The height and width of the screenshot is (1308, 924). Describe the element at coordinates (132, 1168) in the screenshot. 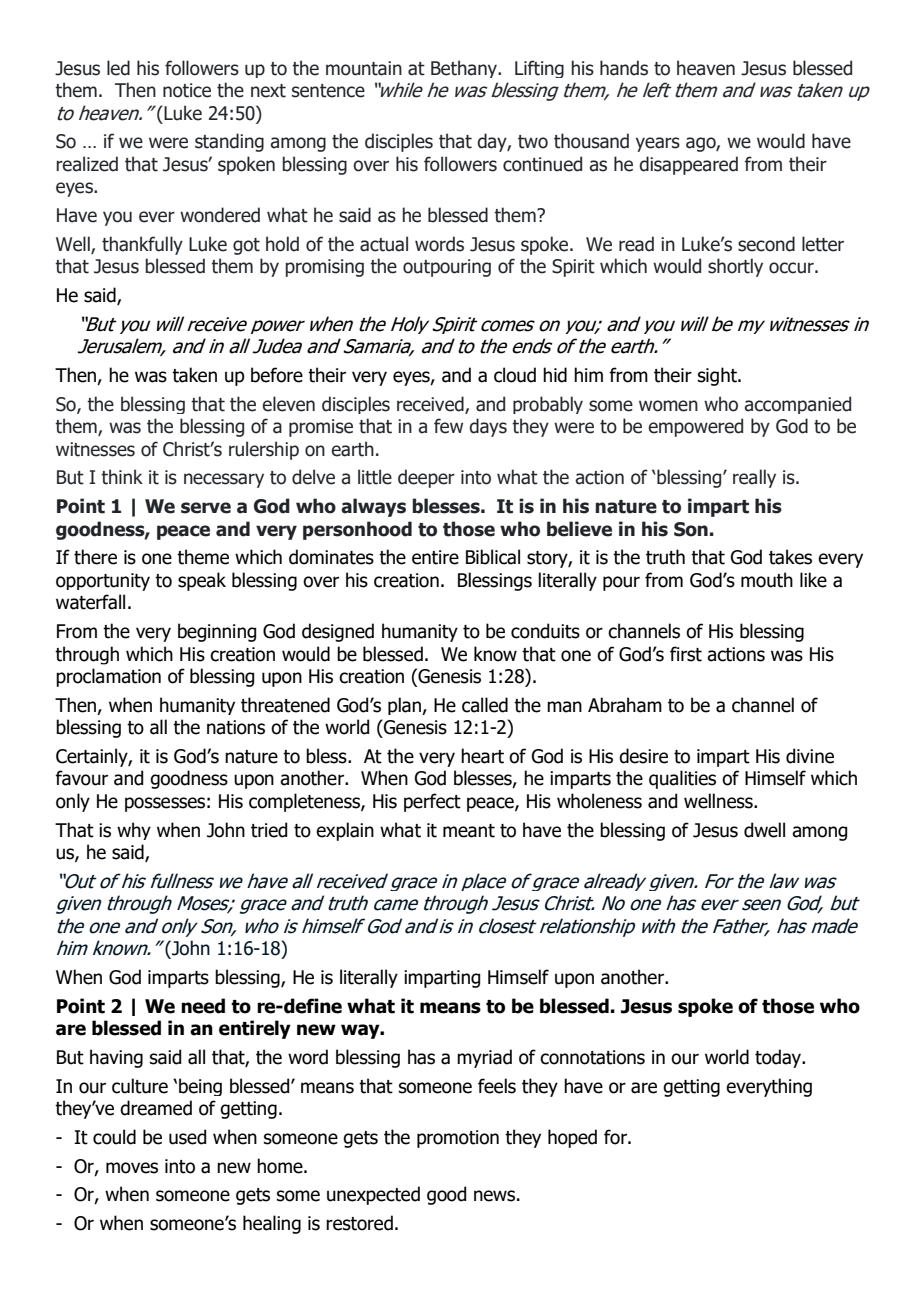

I see `moves` at that location.
